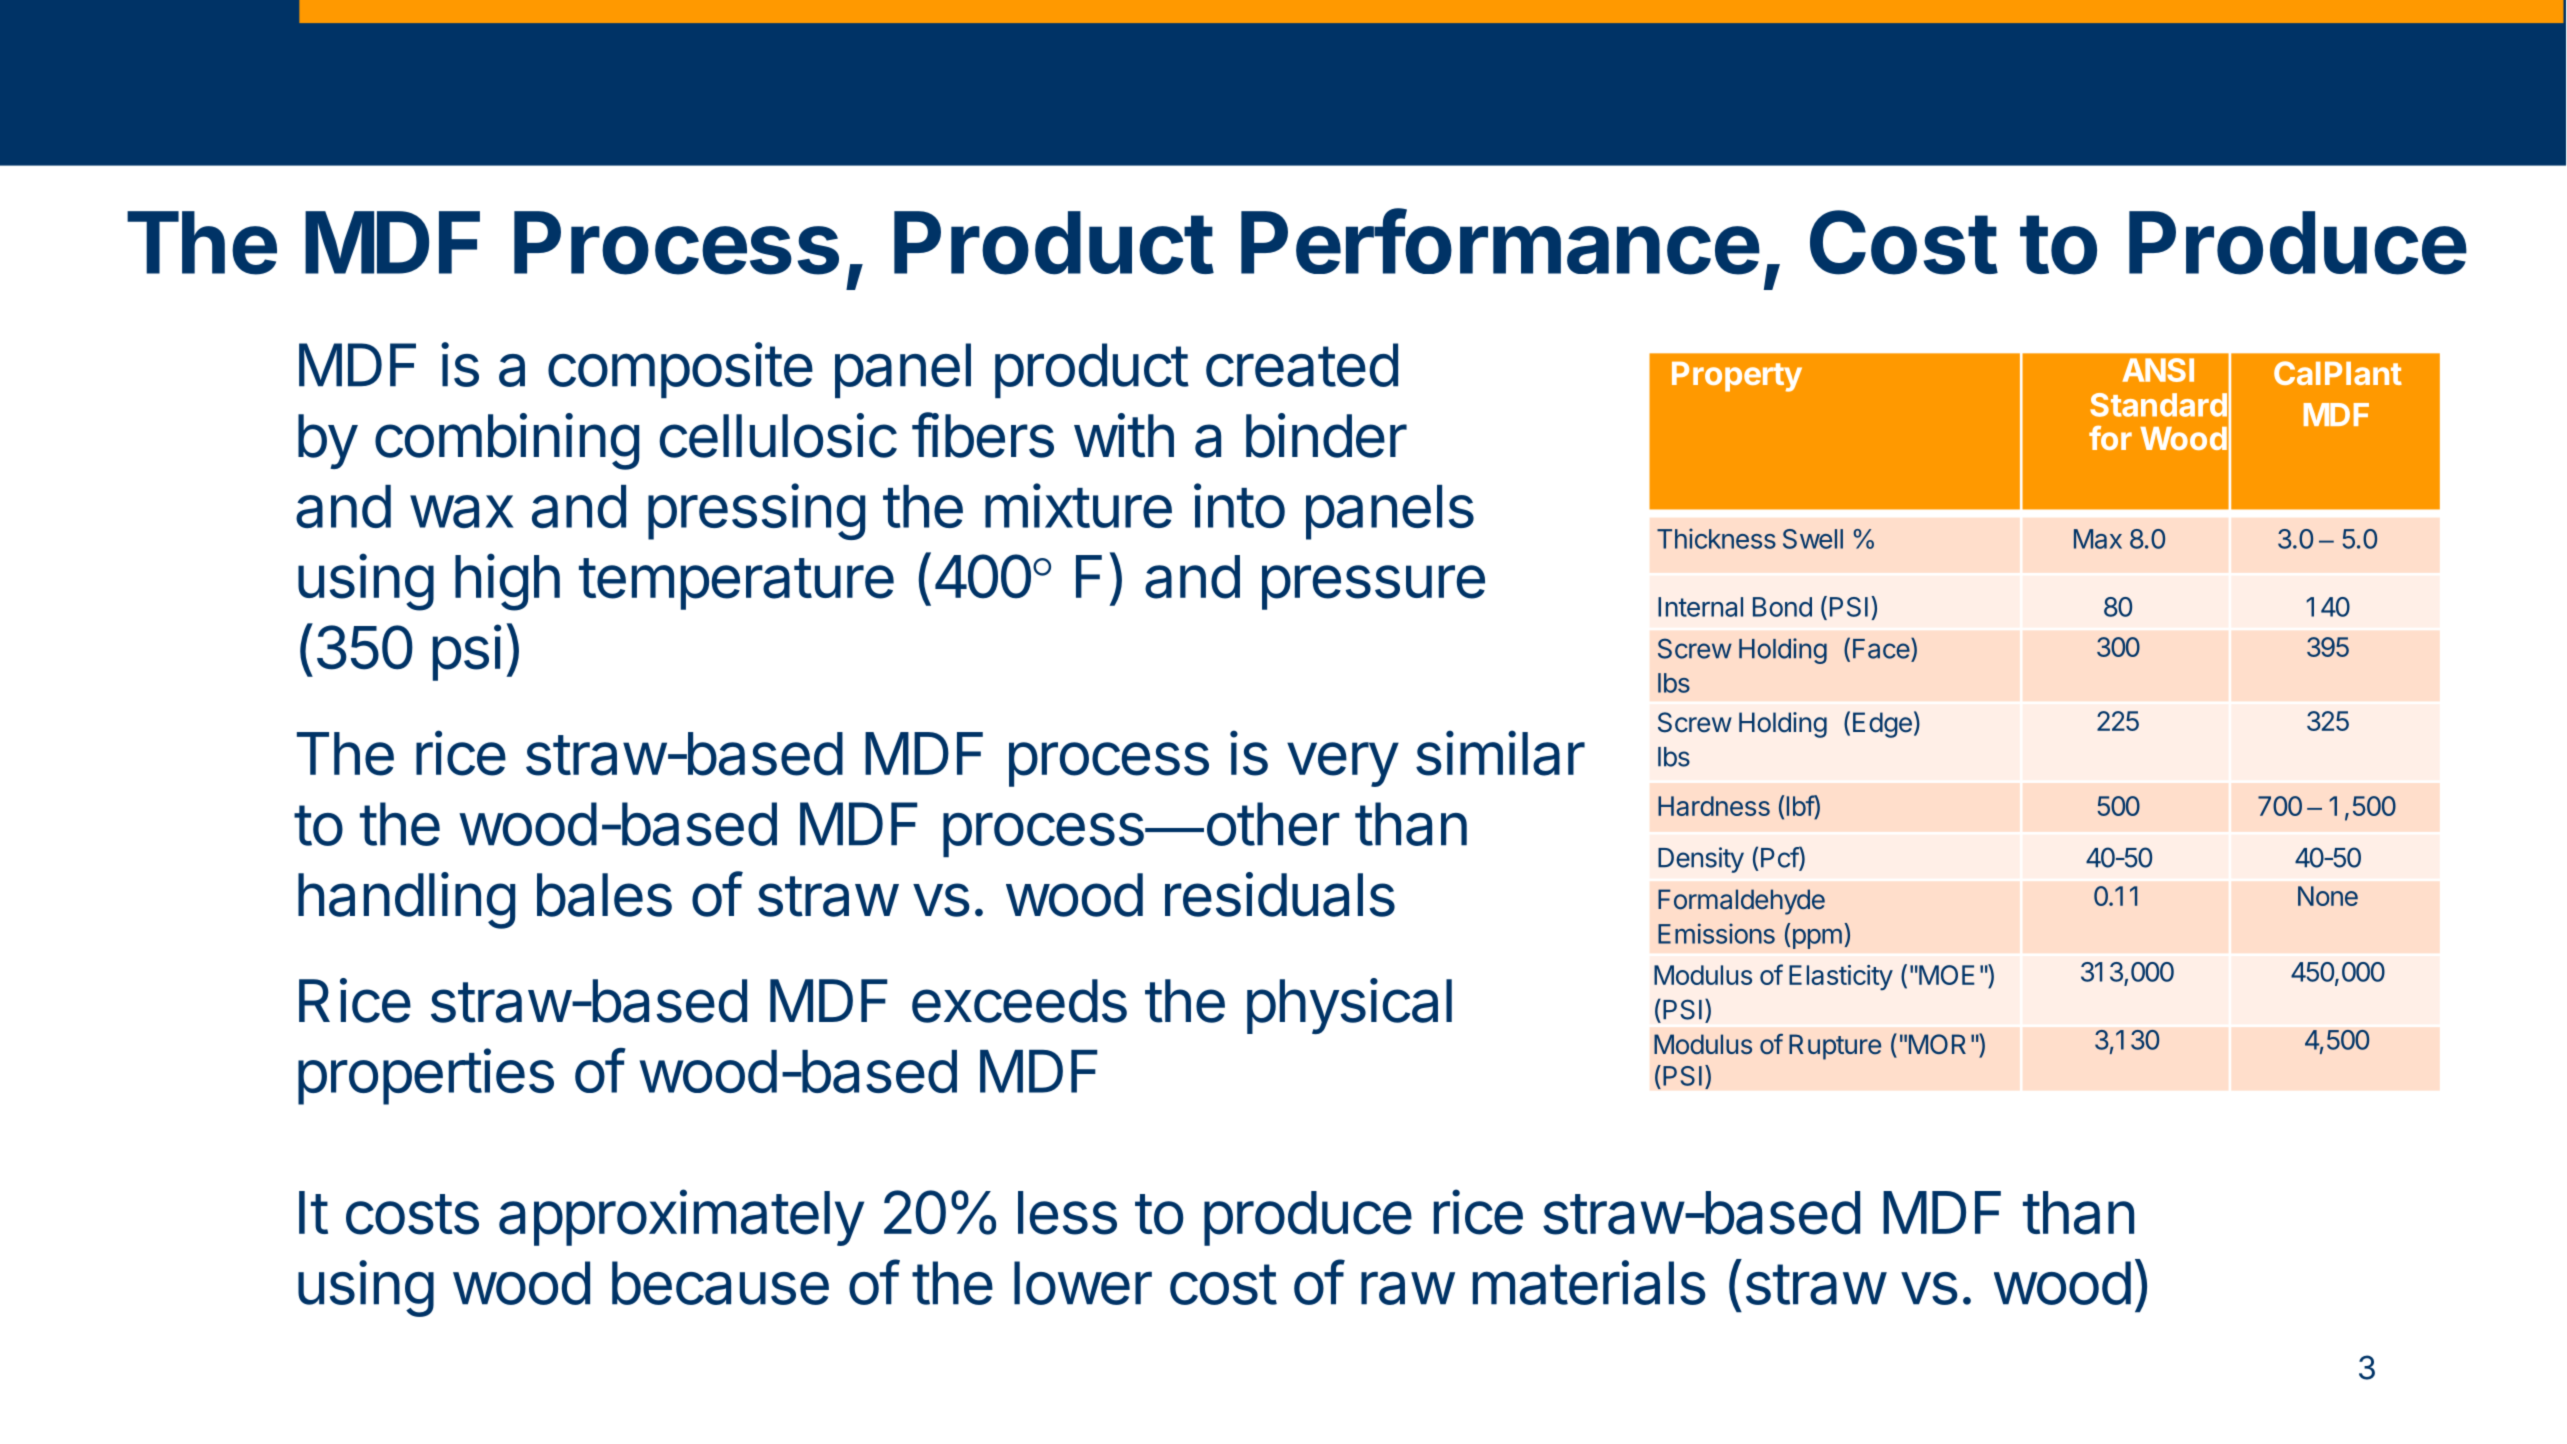 Image resolution: width=2567 pixels, height=1444 pixels. I want to click on pressure, so click(1373, 587).
